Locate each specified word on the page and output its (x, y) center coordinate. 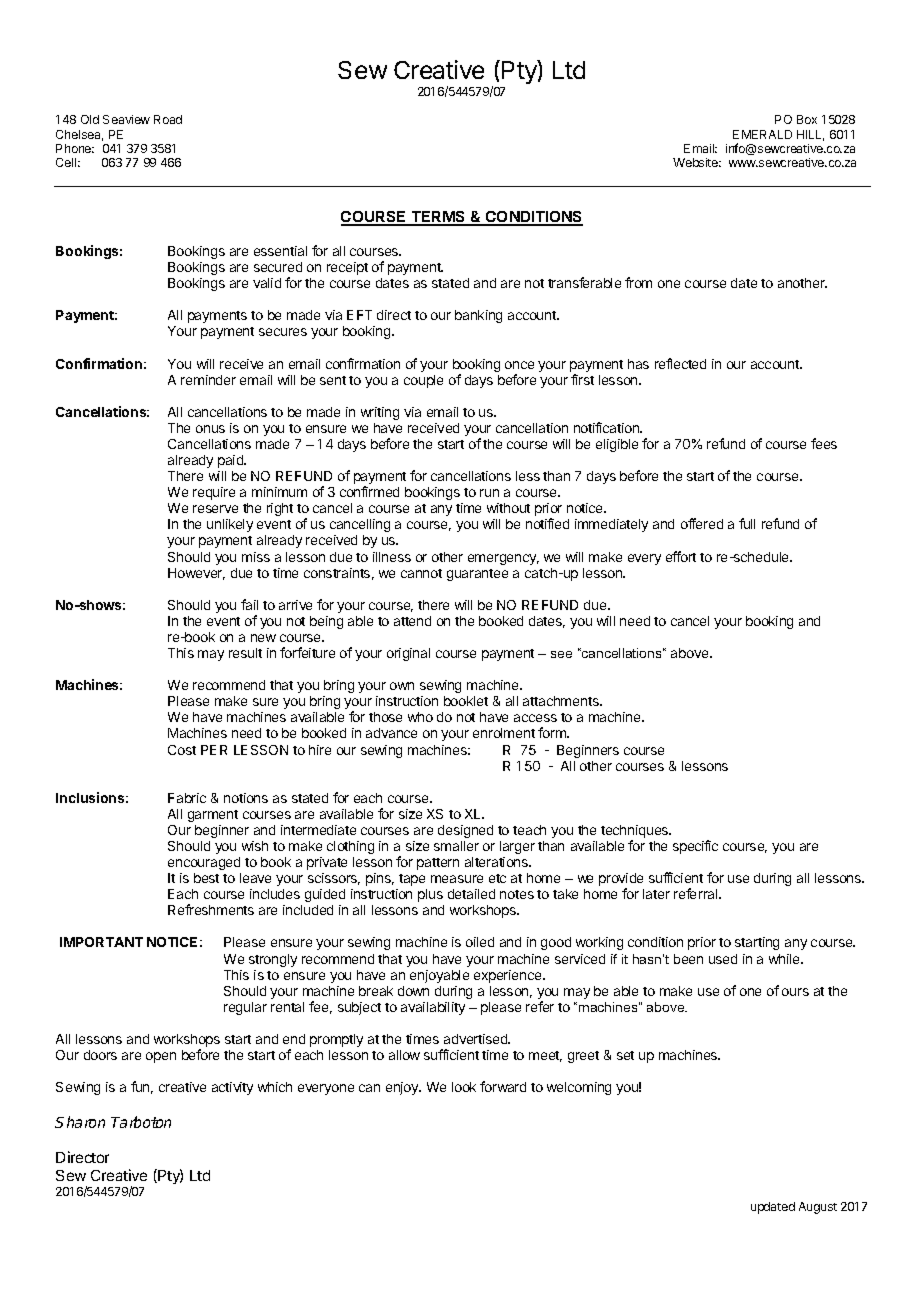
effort (681, 556)
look (464, 1087)
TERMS (438, 218)
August (818, 1208)
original (408, 654)
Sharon (80, 1122)
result (245, 653)
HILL (810, 135)
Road (168, 119)
